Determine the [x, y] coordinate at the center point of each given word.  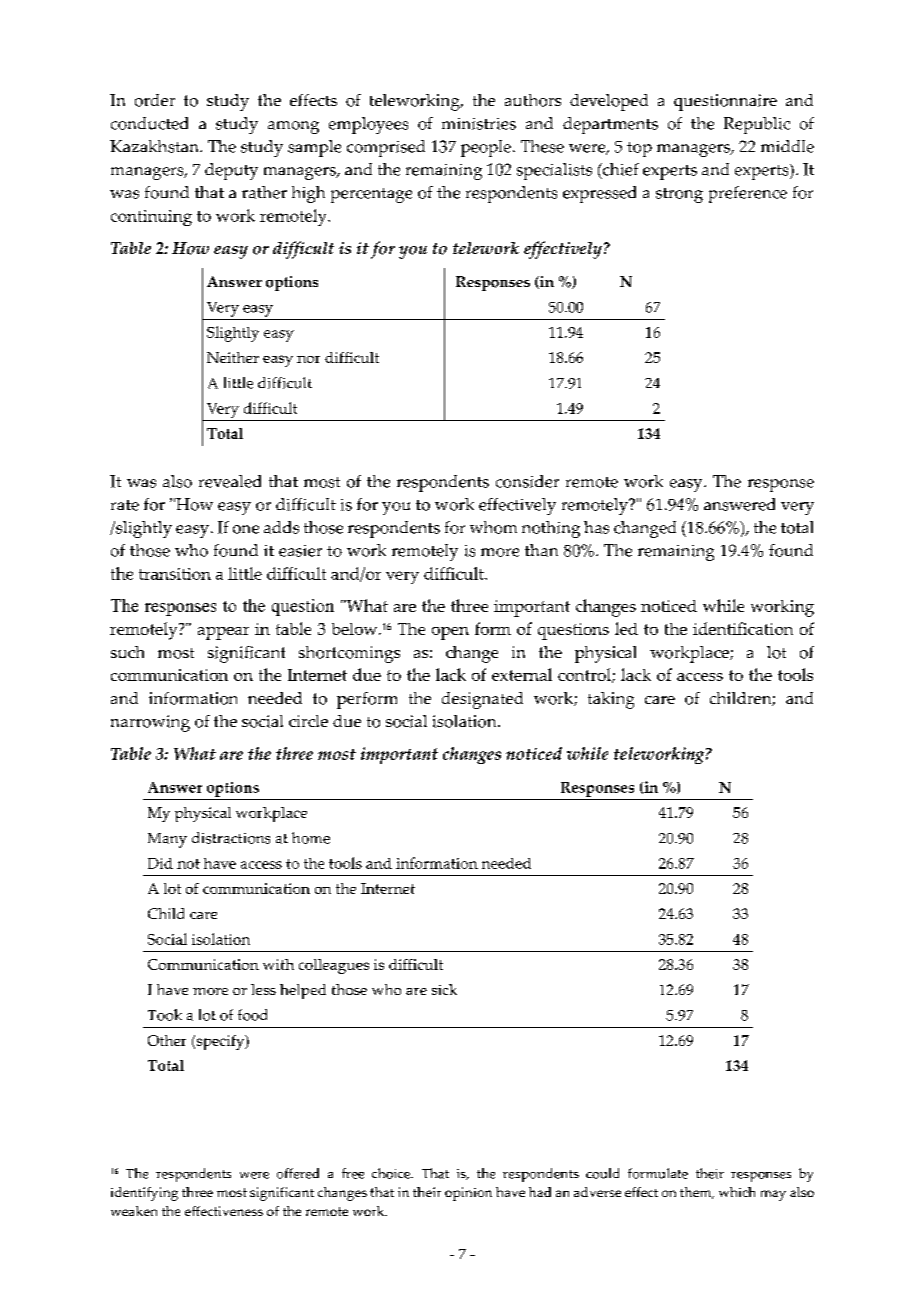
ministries [479, 124]
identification [743, 628]
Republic [757, 125]
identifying [144, 1194]
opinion [468, 1194]
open [450, 633]
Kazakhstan [155, 146]
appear [223, 633]
